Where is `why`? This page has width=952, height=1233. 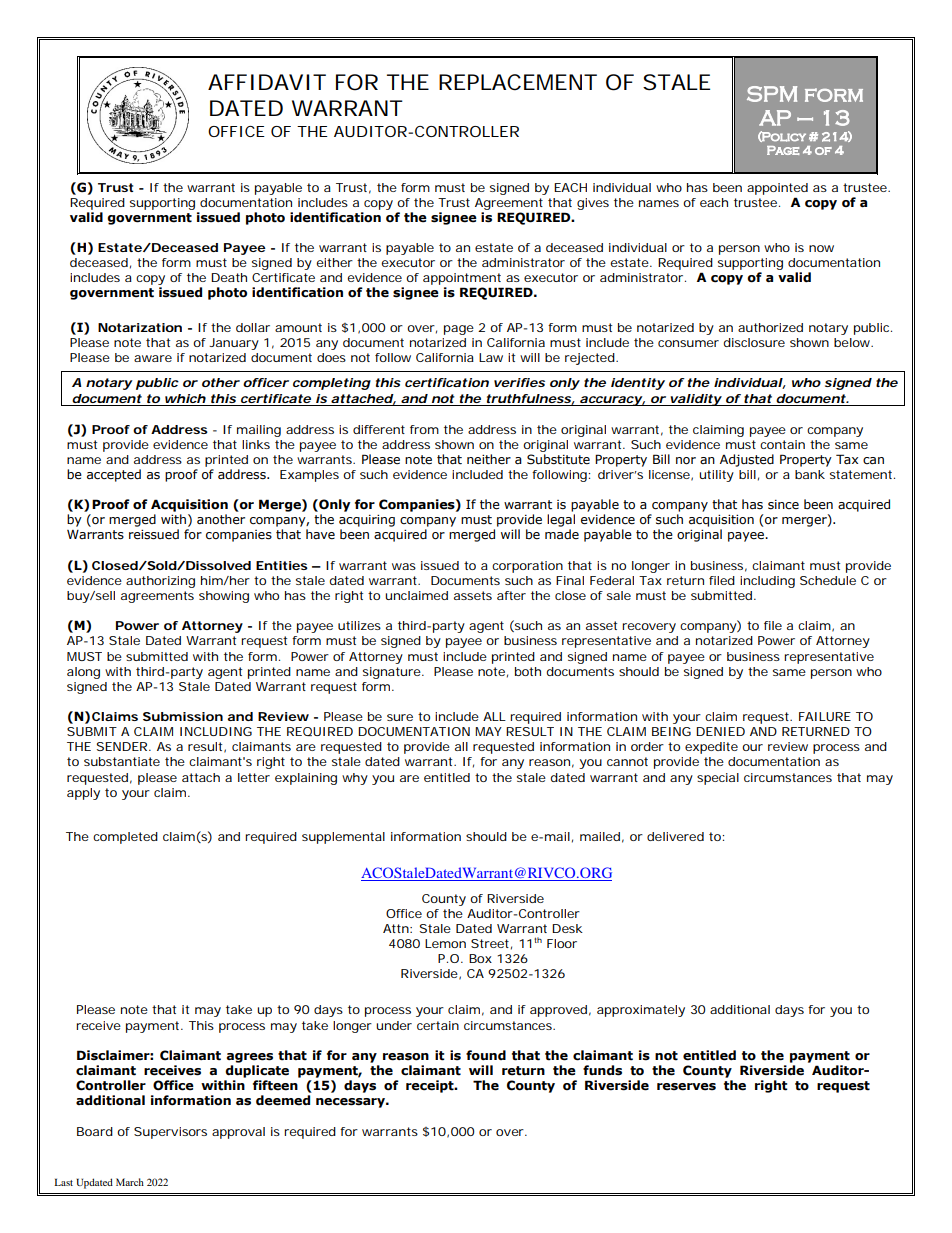
why is located at coordinates (355, 779).
